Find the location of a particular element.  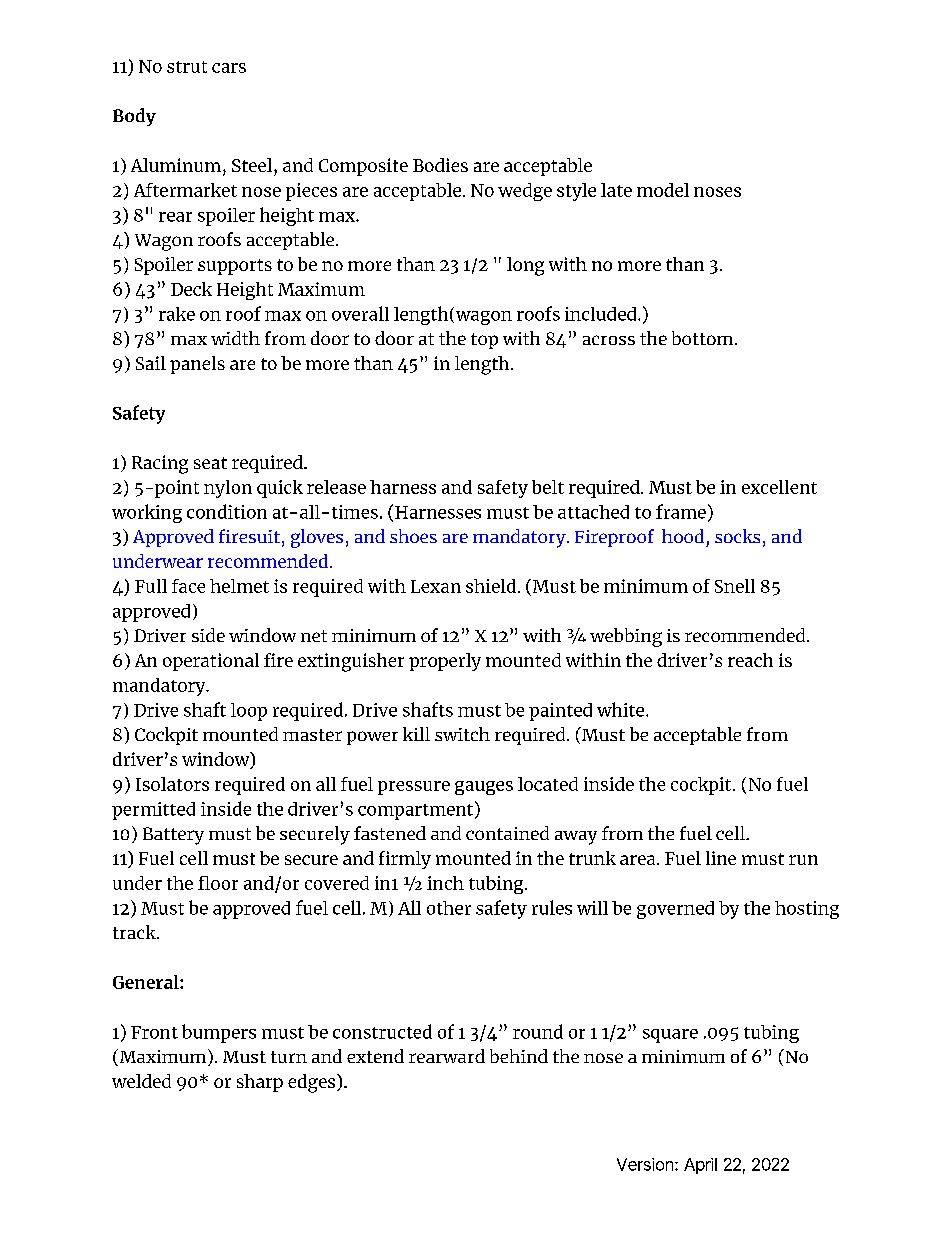

April is located at coordinates (700, 1166).
